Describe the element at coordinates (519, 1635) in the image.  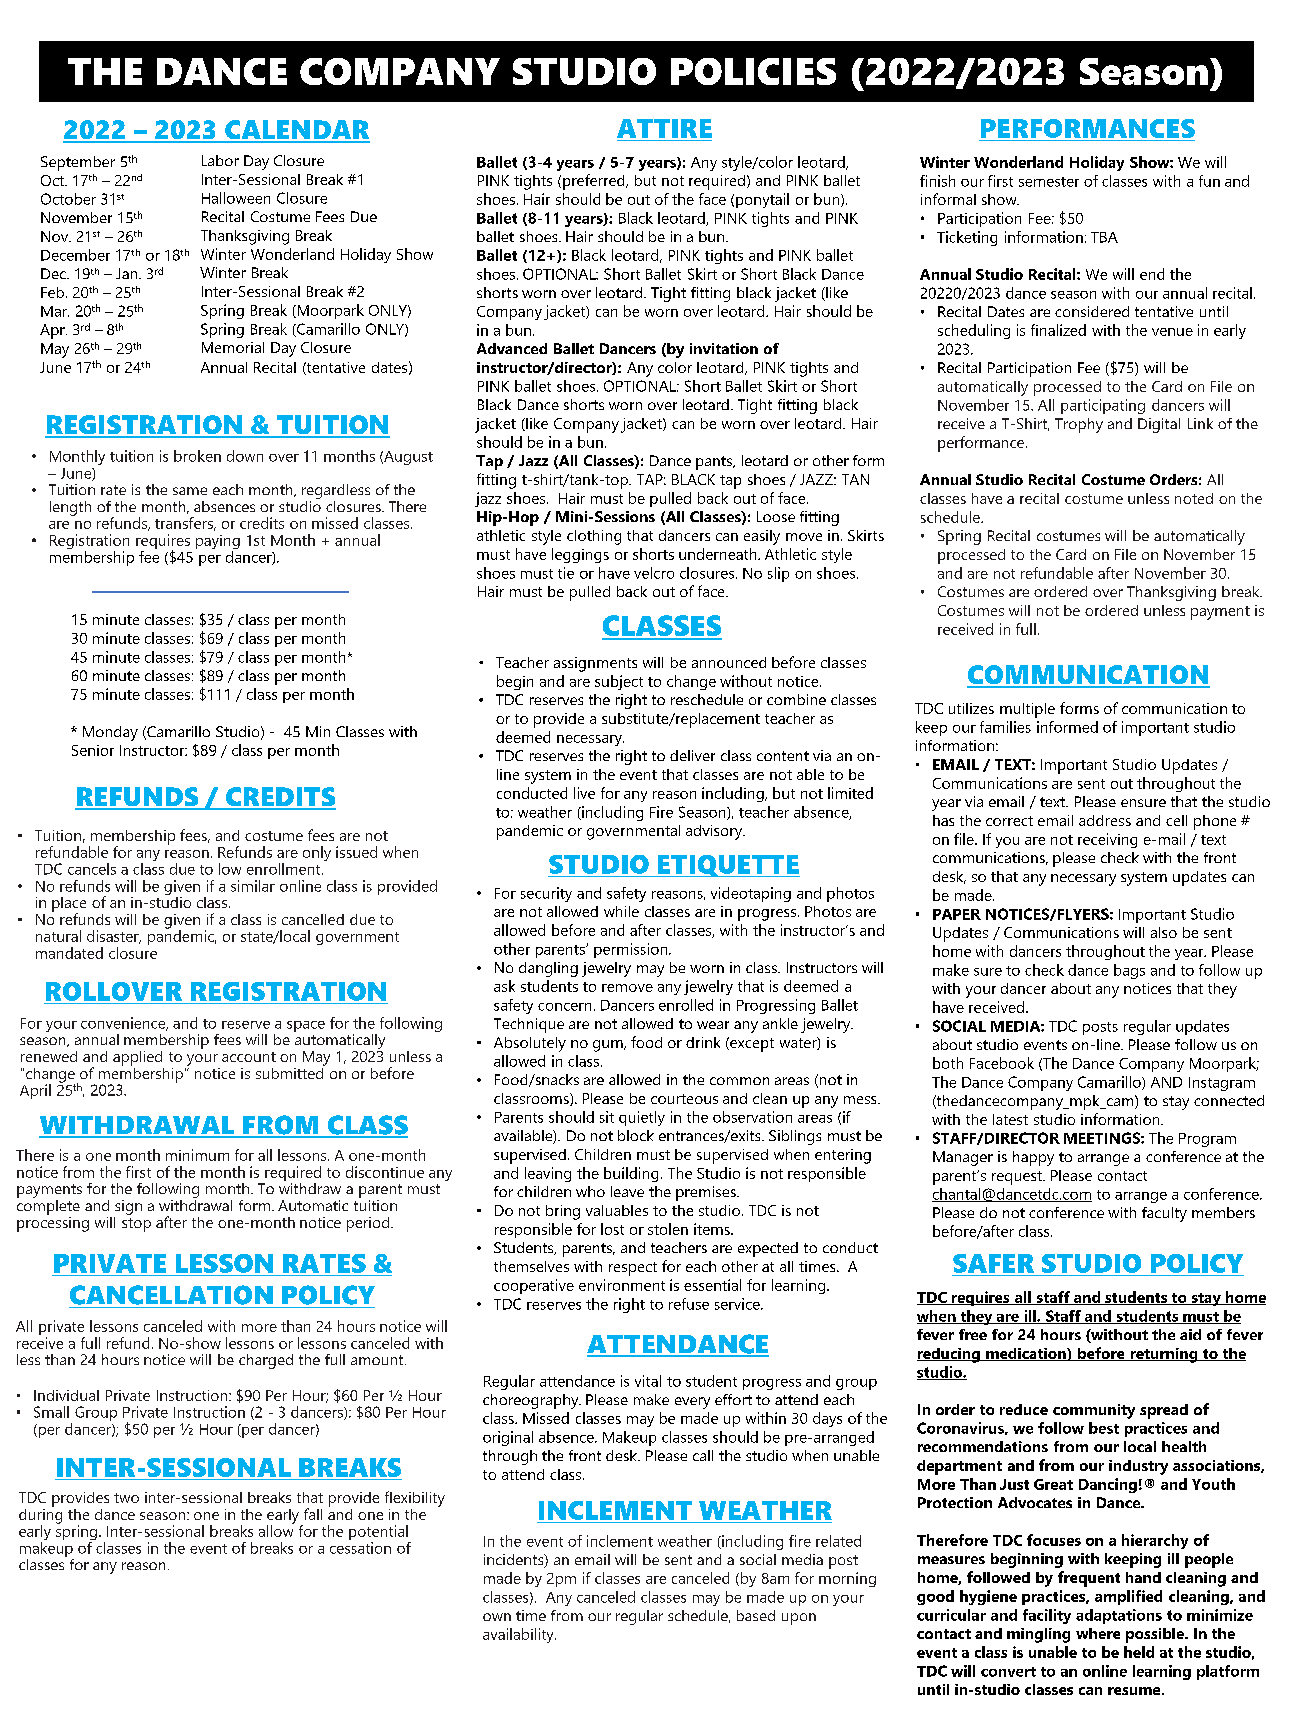
I see `availability` at that location.
